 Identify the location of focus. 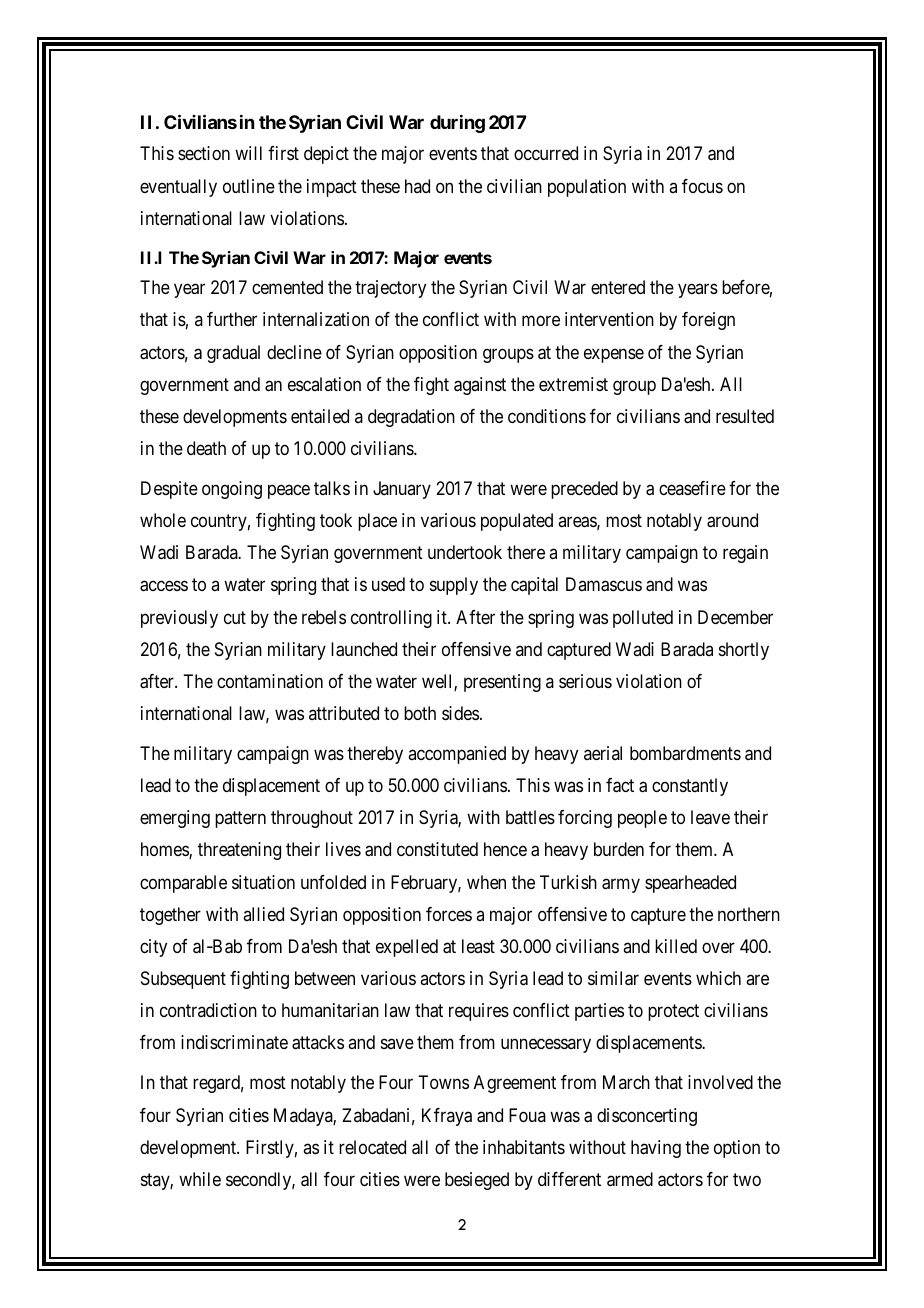
(702, 186).
